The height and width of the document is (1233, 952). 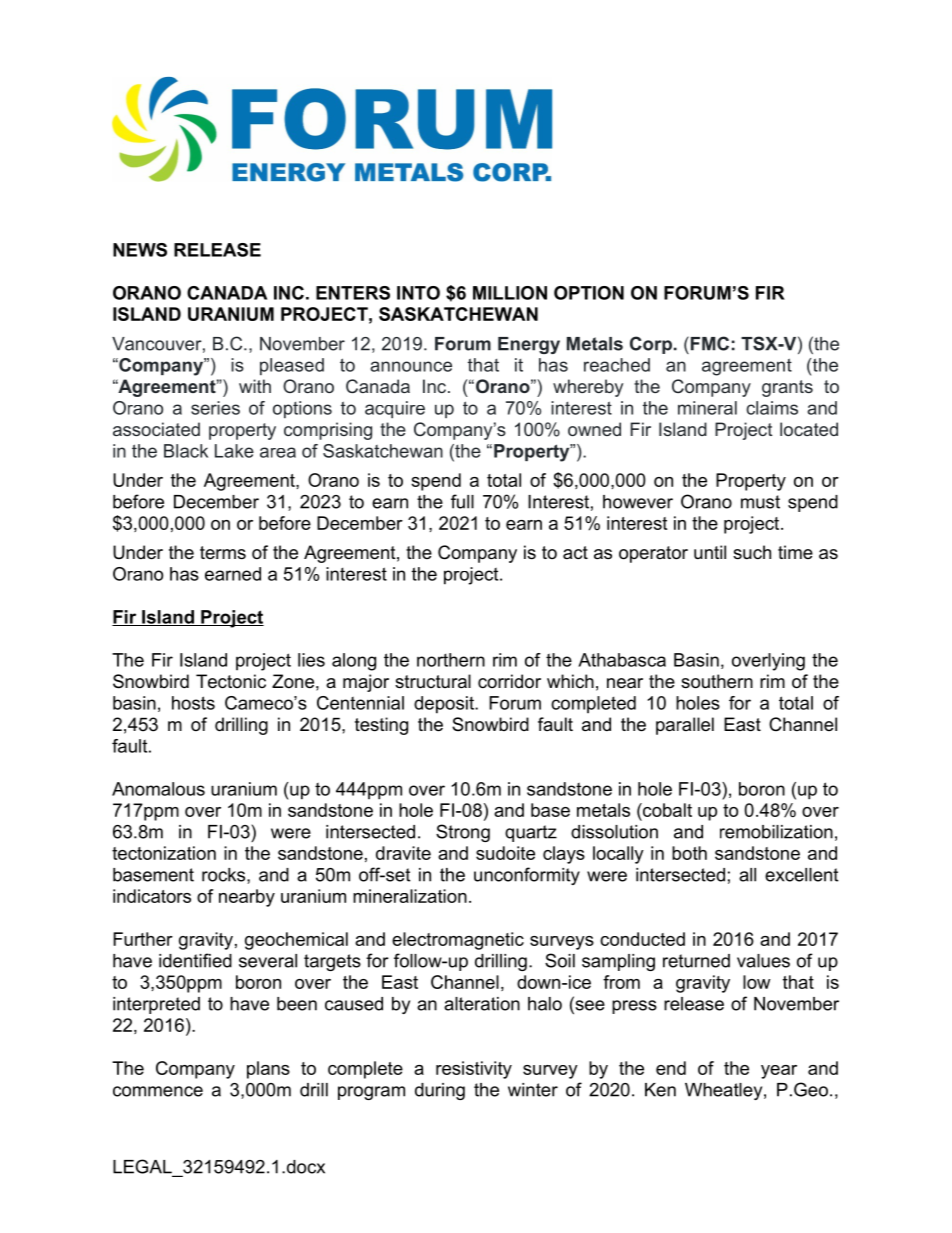 I want to click on northern, so click(x=451, y=660).
